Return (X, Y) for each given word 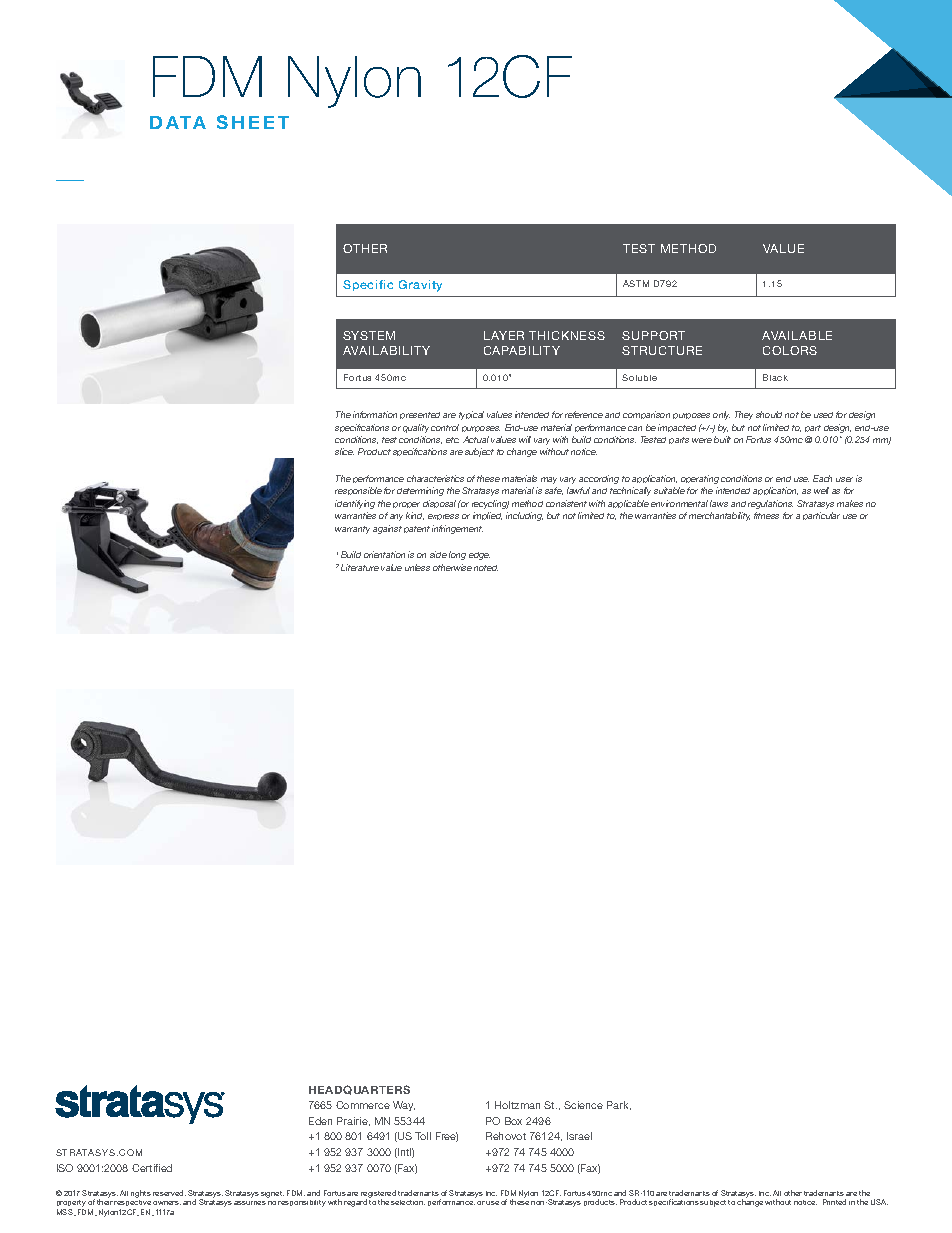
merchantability (719, 516)
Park (619, 1105)
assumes (250, 1203)
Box (513, 1121)
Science (583, 1105)
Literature (360, 567)
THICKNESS (567, 335)
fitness (766, 515)
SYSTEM (369, 335)
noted (486, 568)
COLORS (790, 350)
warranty (352, 530)
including (524, 516)
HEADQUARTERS (359, 1090)
